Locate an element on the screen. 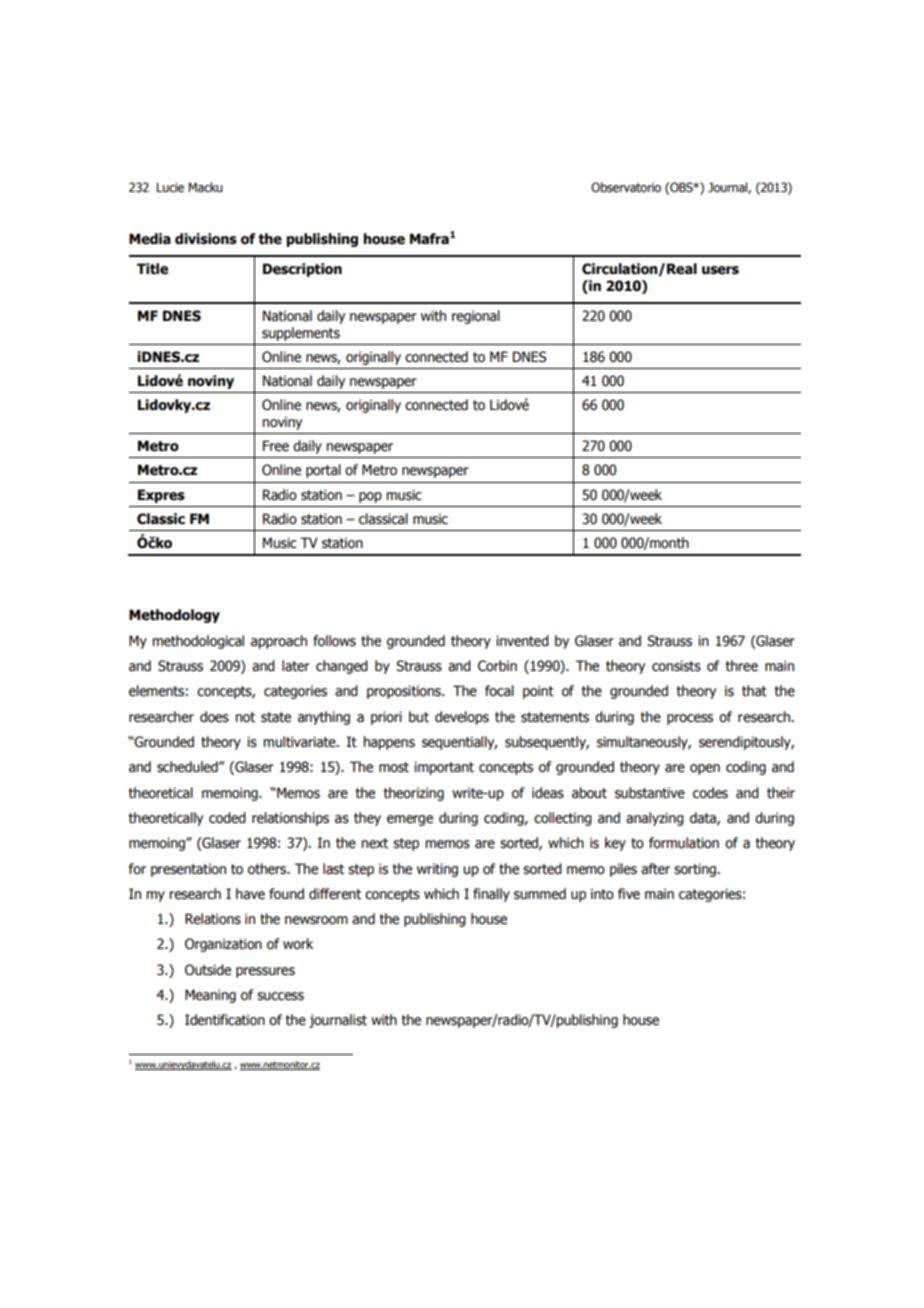 The height and width of the screenshot is (1308, 924). consists is located at coordinates (676, 666).
